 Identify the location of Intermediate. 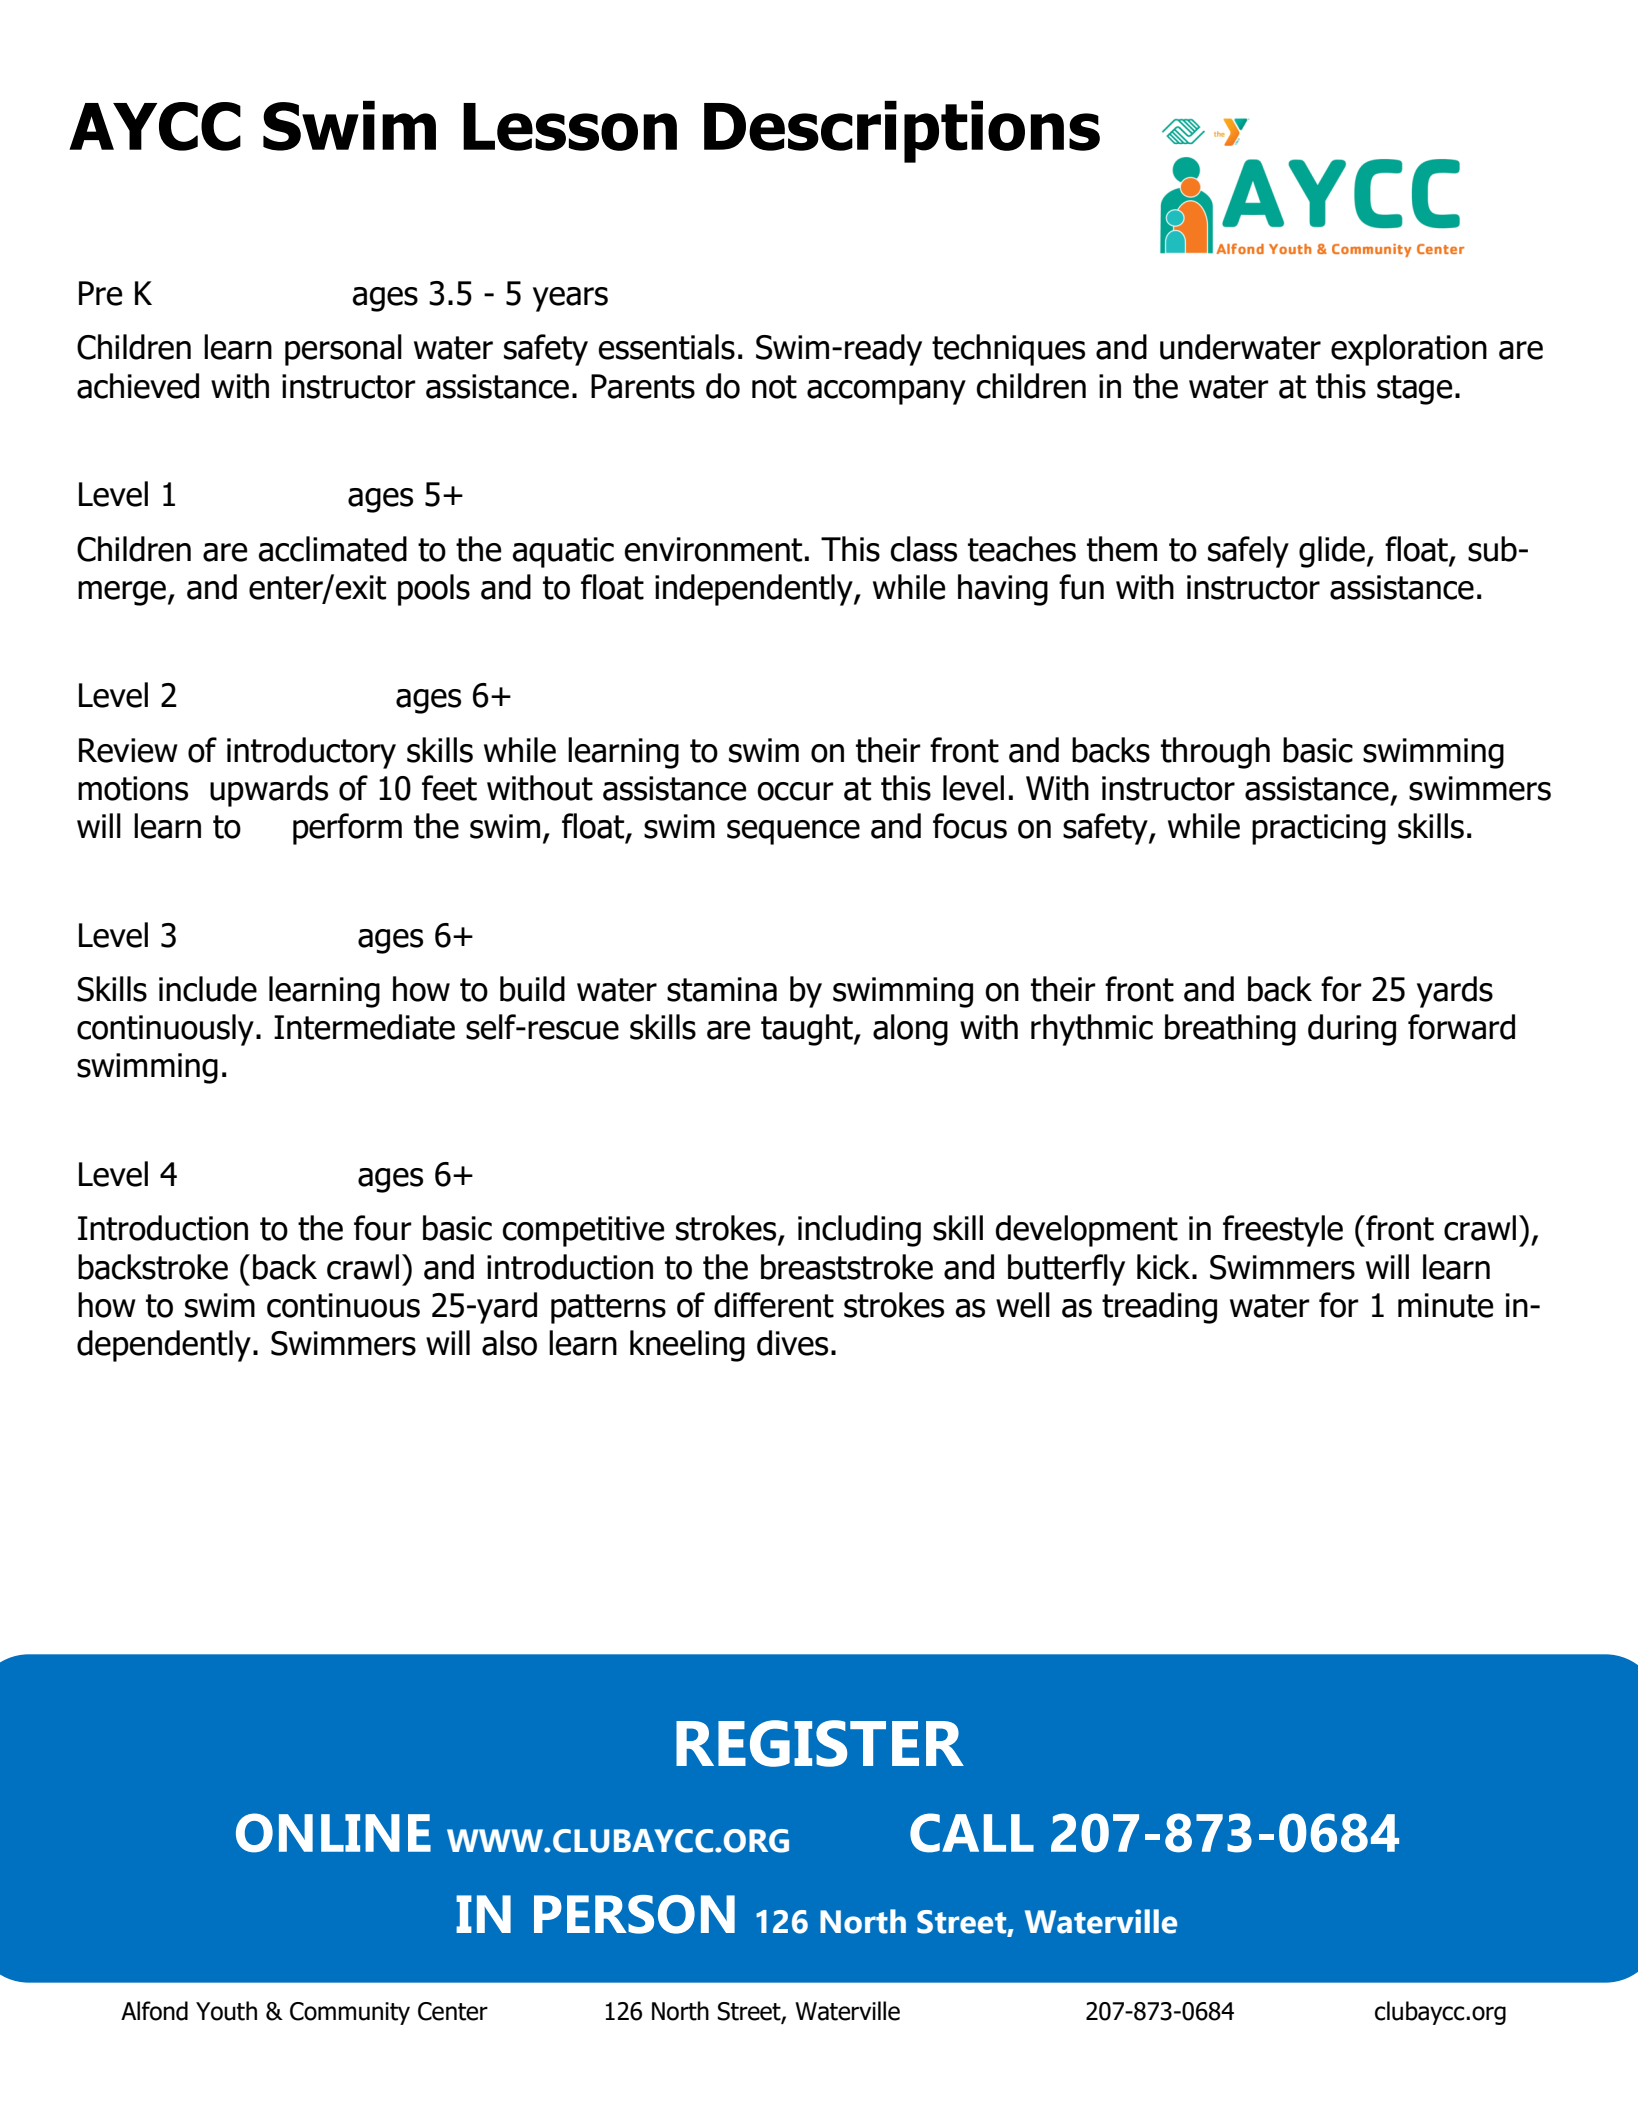
(364, 1027).
